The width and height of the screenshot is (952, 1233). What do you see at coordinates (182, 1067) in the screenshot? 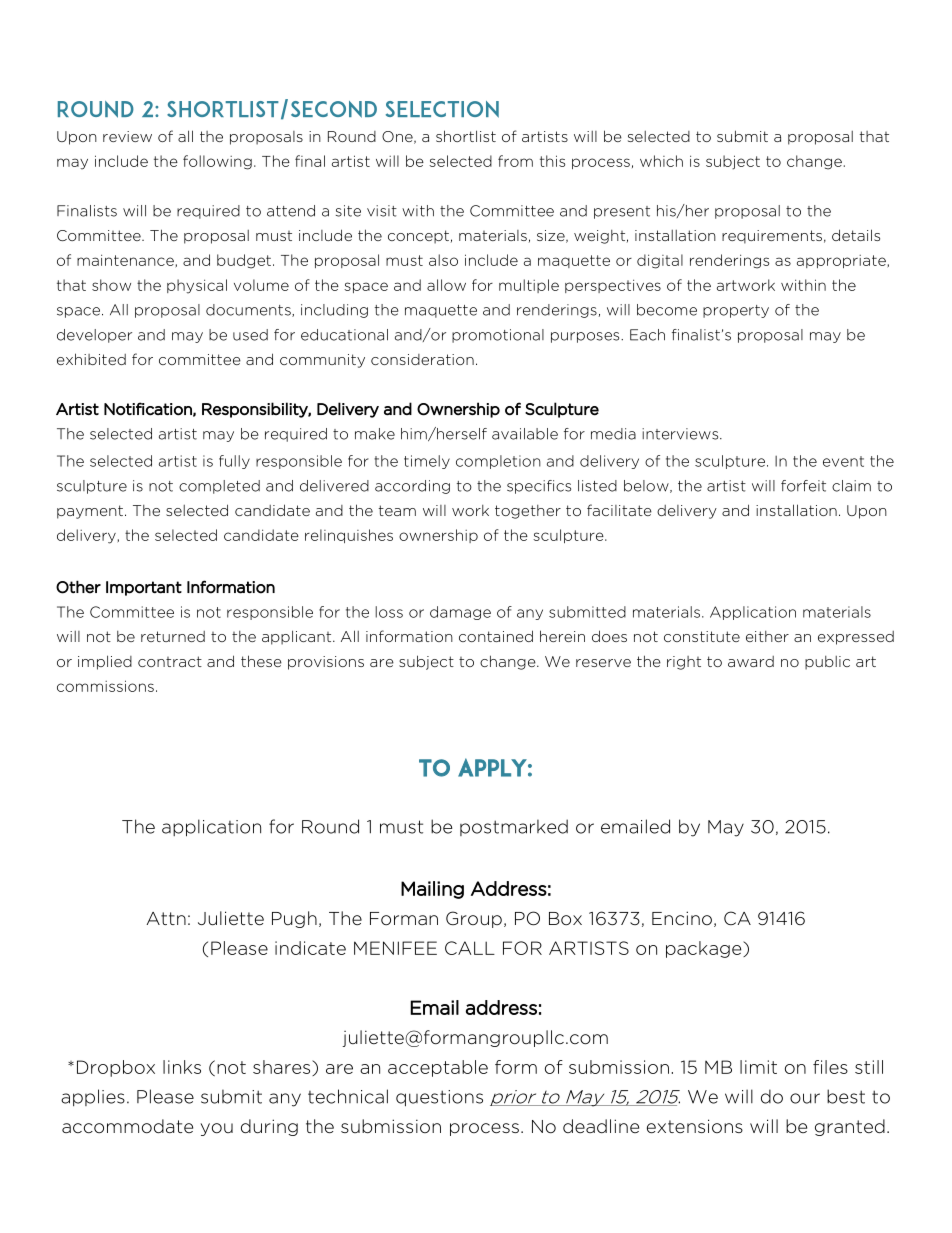
I see `links` at bounding box center [182, 1067].
